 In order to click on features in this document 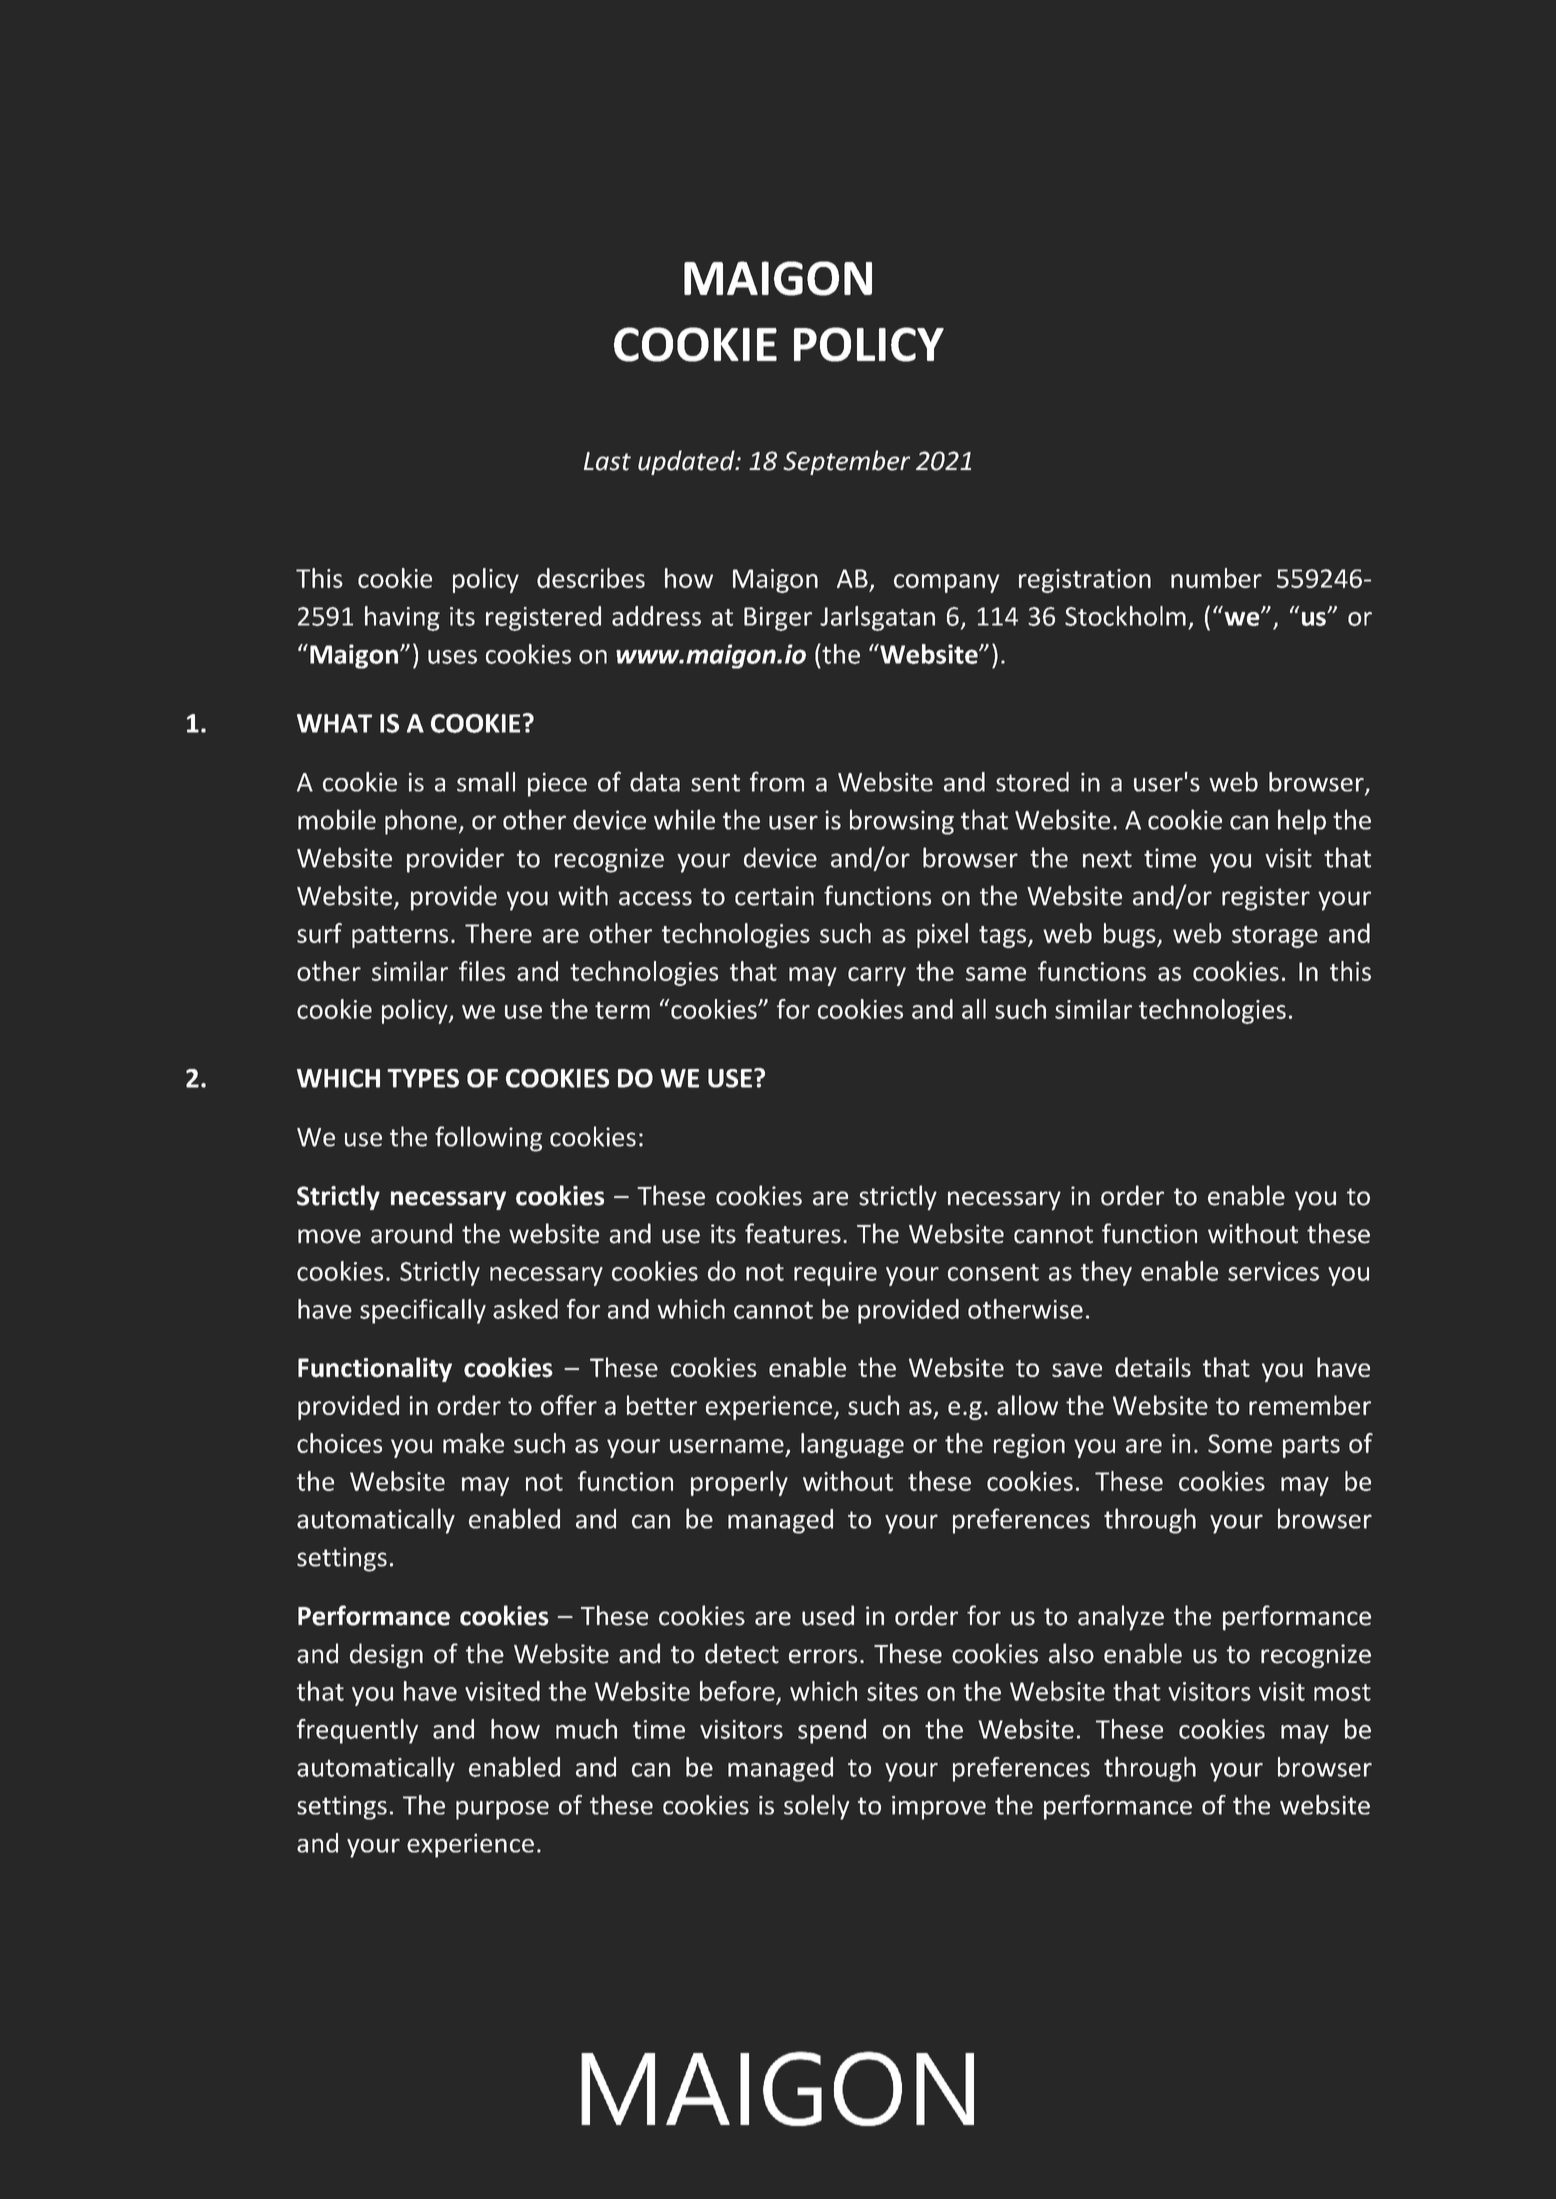, I will do `click(793, 1233)`.
